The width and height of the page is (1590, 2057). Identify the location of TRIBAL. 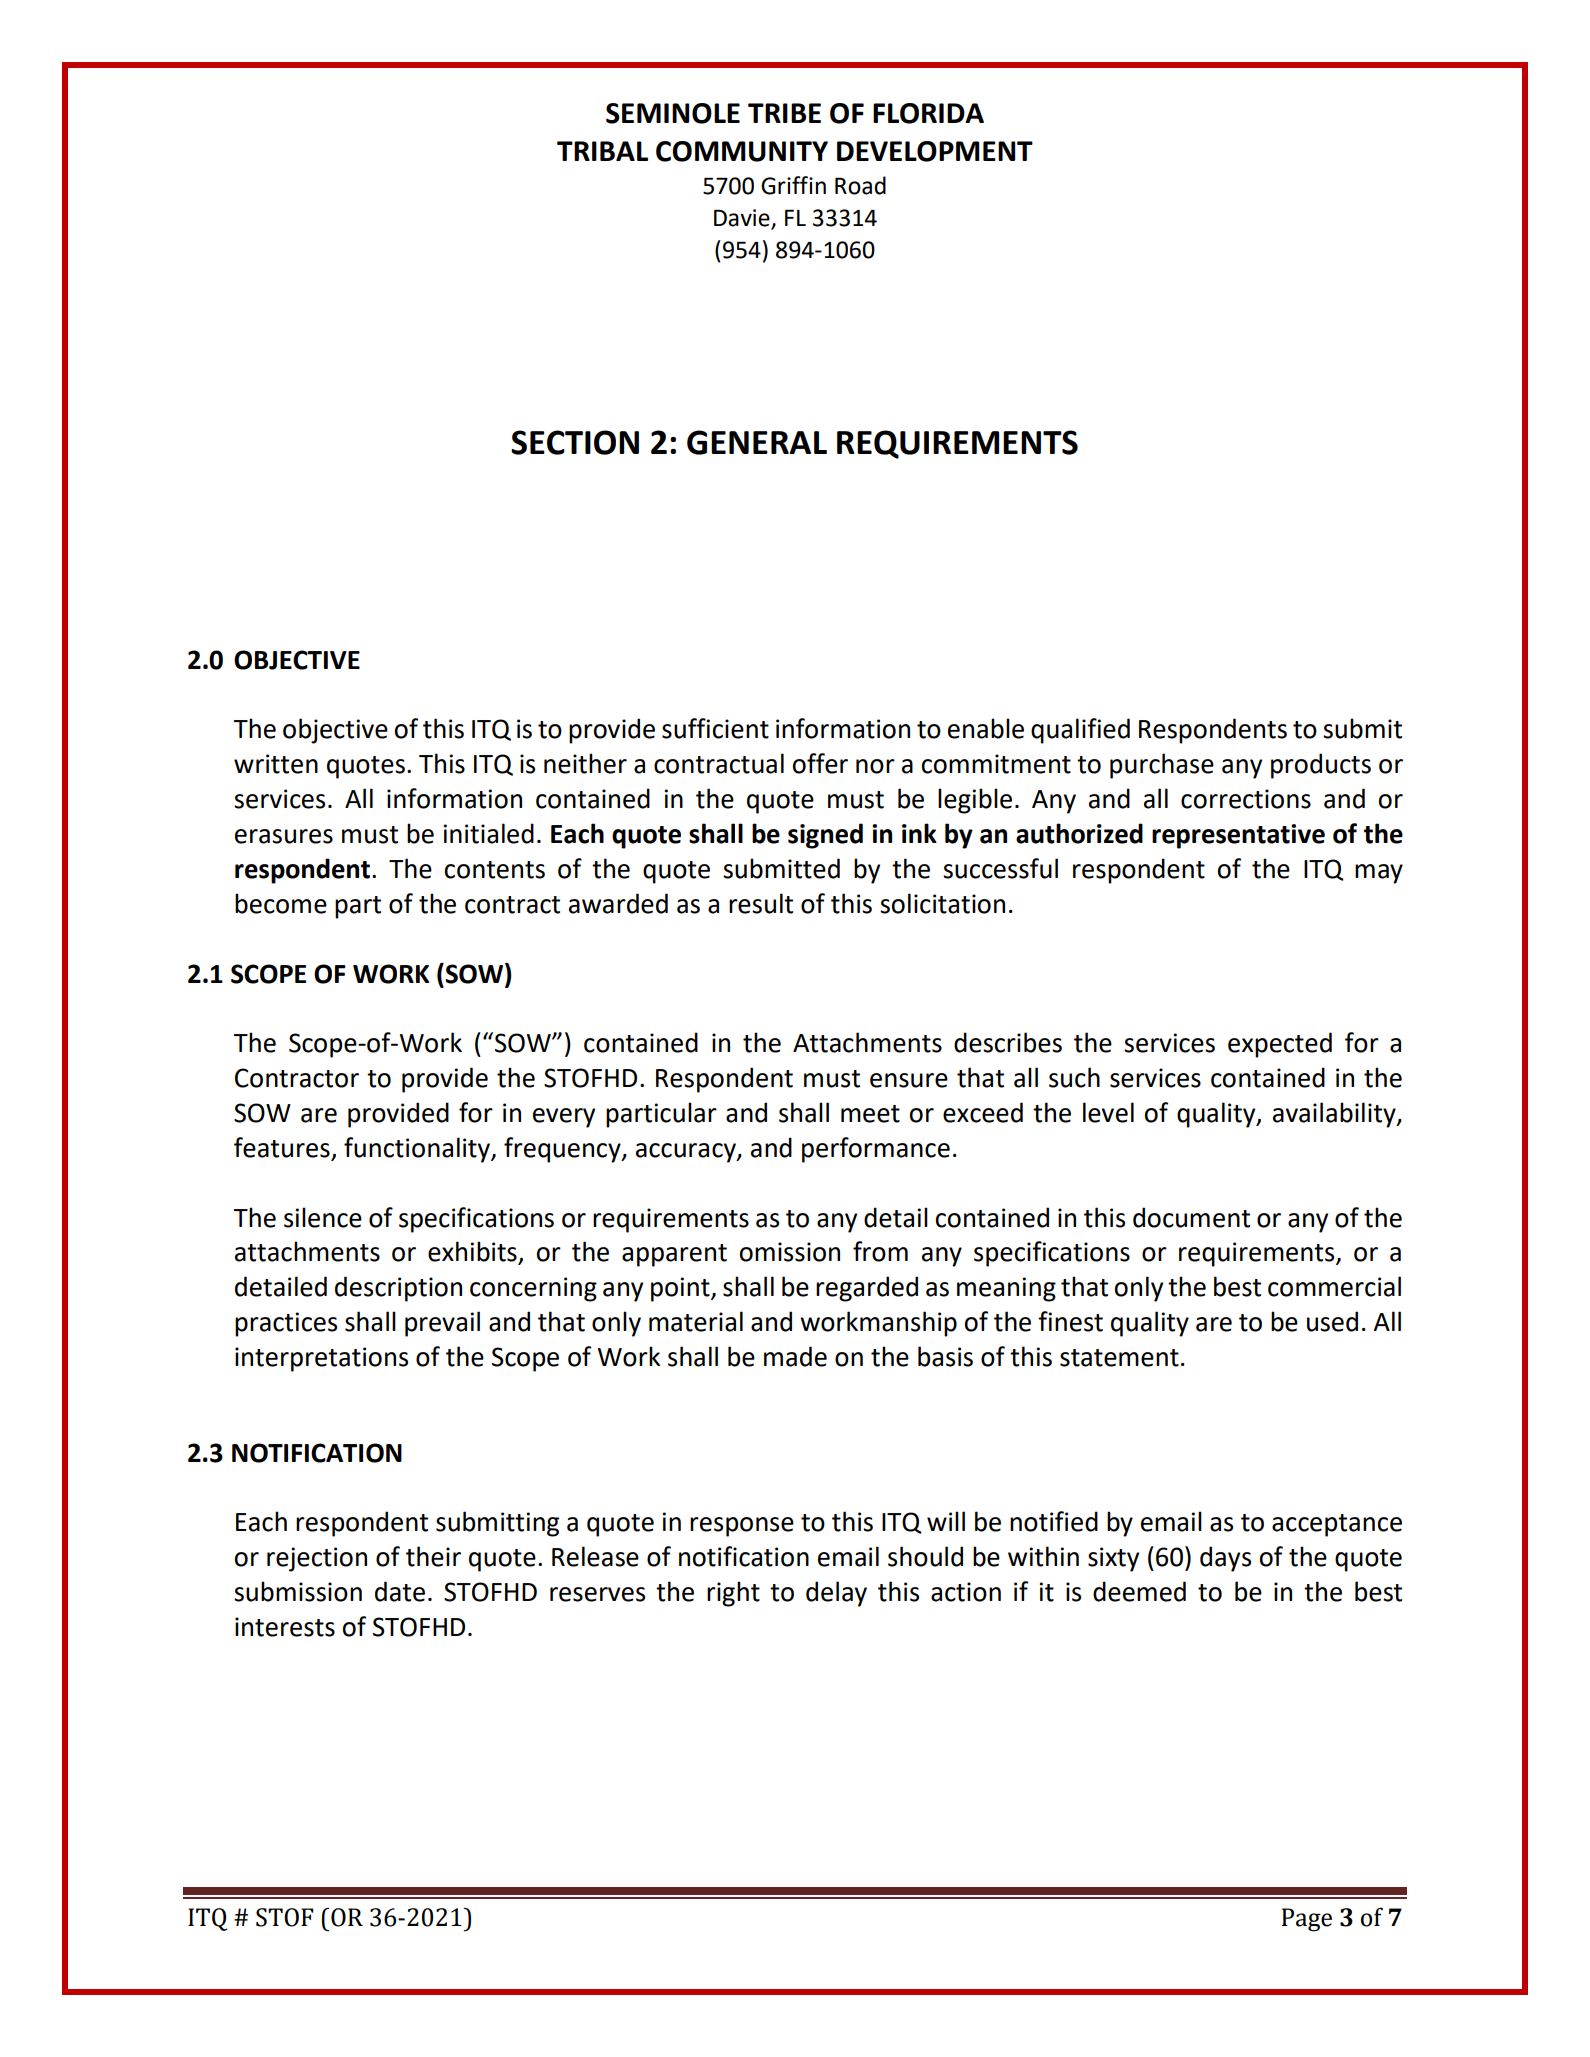
(602, 151).
